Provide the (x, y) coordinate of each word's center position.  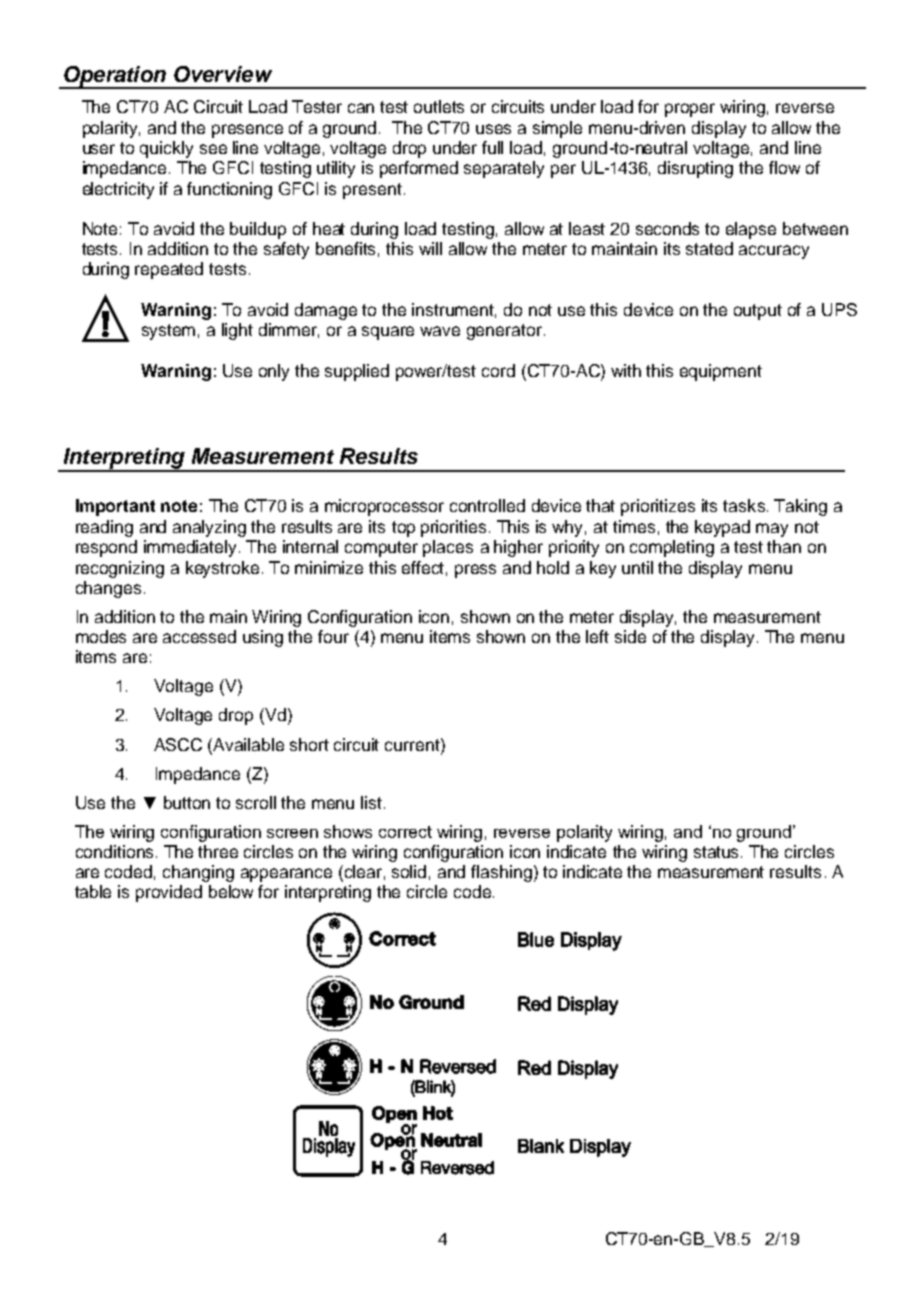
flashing (501, 873)
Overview (223, 74)
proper (690, 110)
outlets (439, 106)
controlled (487, 505)
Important (115, 507)
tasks (744, 505)
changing (198, 873)
